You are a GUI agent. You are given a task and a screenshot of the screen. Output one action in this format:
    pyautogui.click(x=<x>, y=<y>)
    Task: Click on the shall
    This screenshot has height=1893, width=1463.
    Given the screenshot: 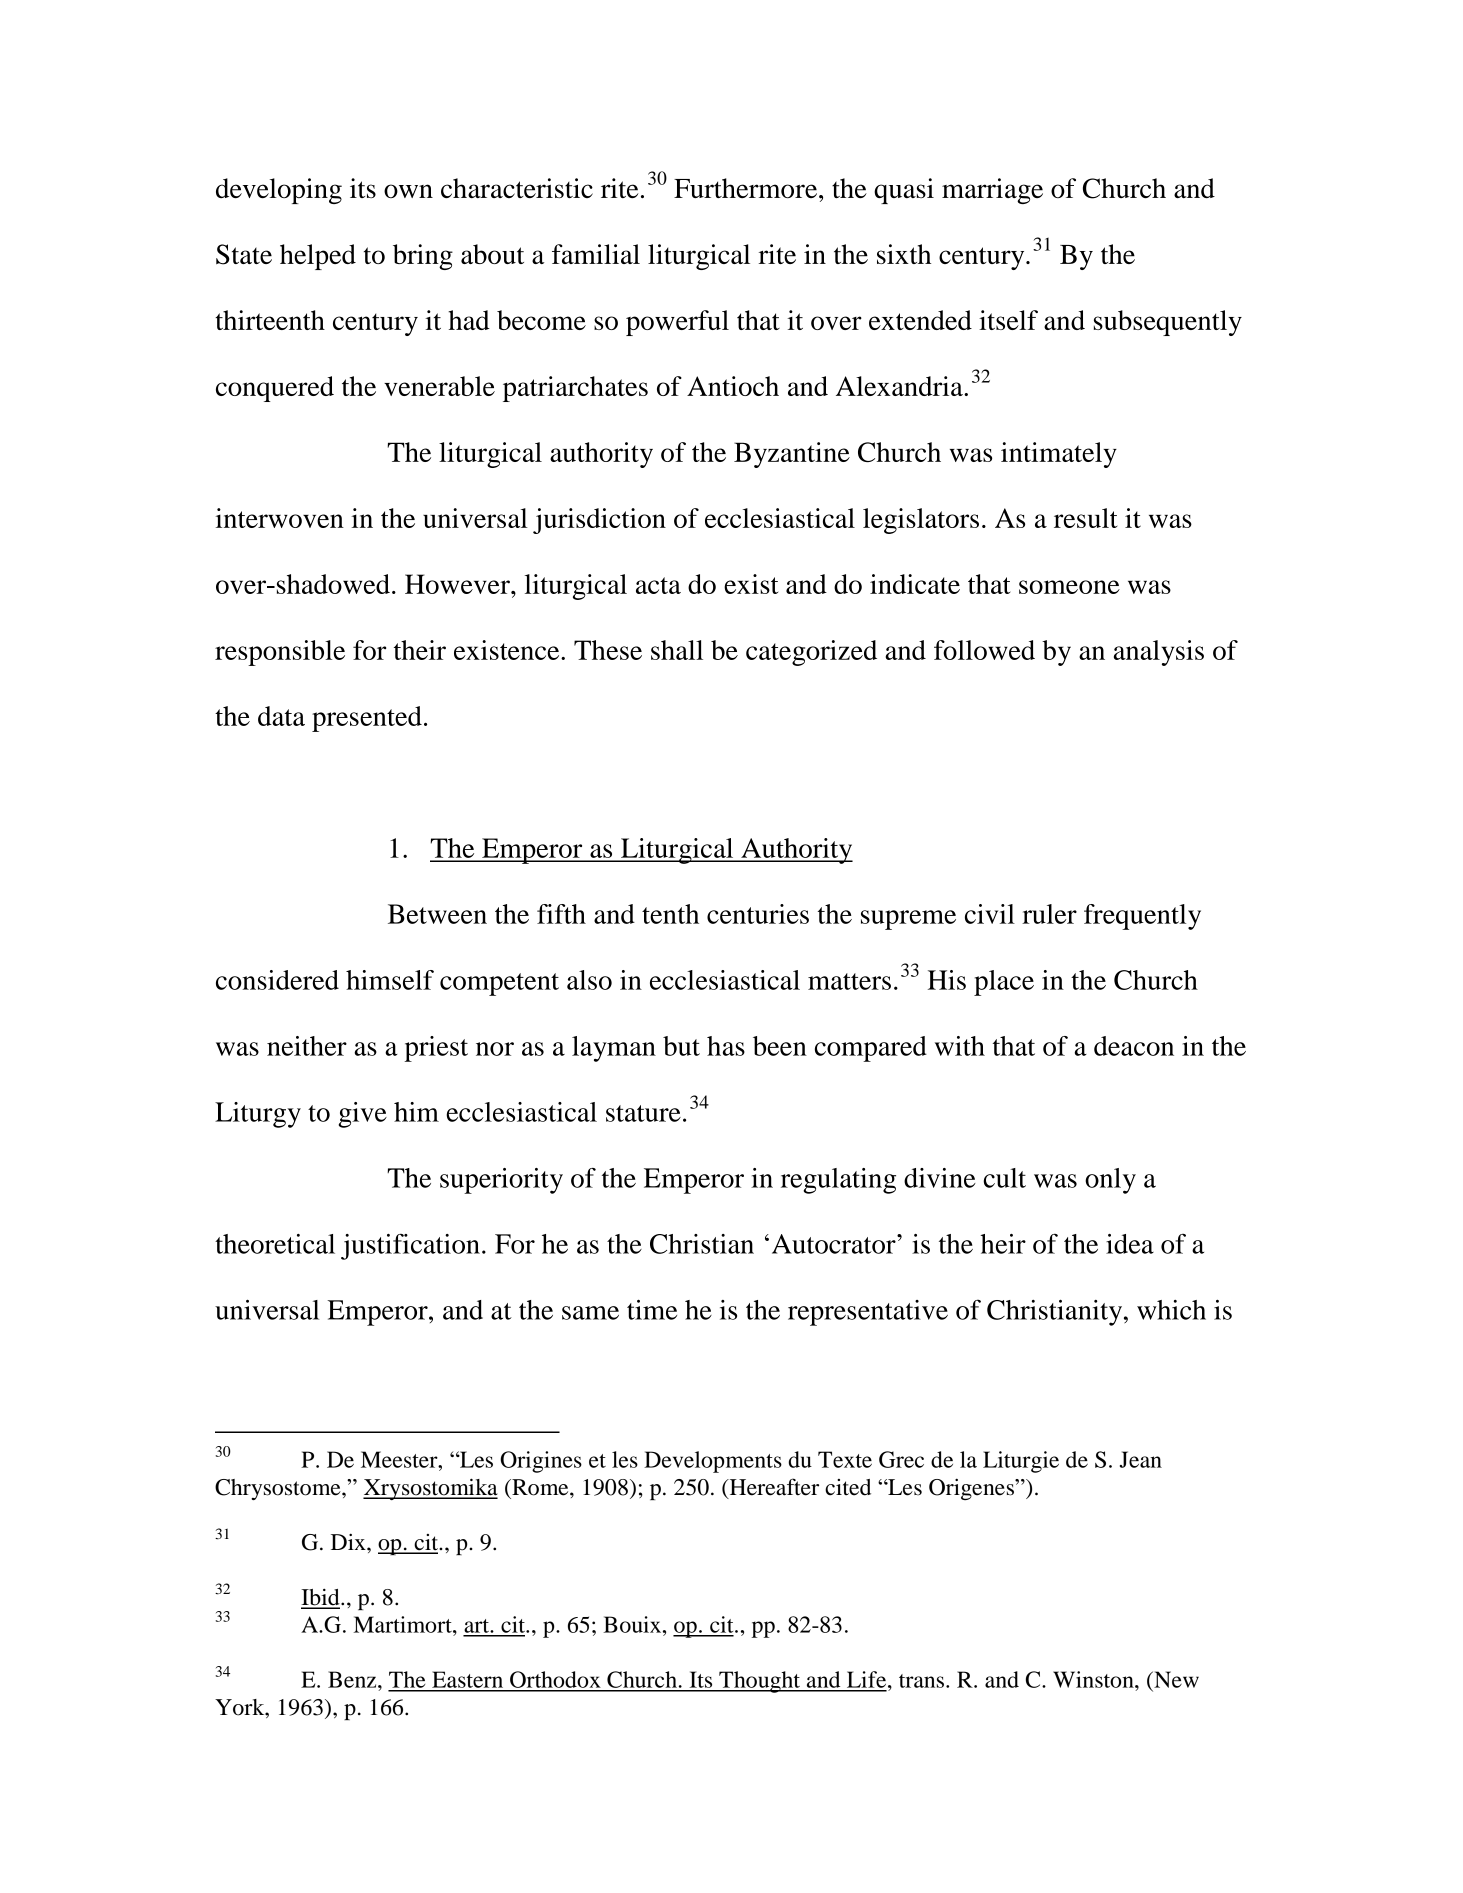 What is the action you would take?
    pyautogui.click(x=677, y=650)
